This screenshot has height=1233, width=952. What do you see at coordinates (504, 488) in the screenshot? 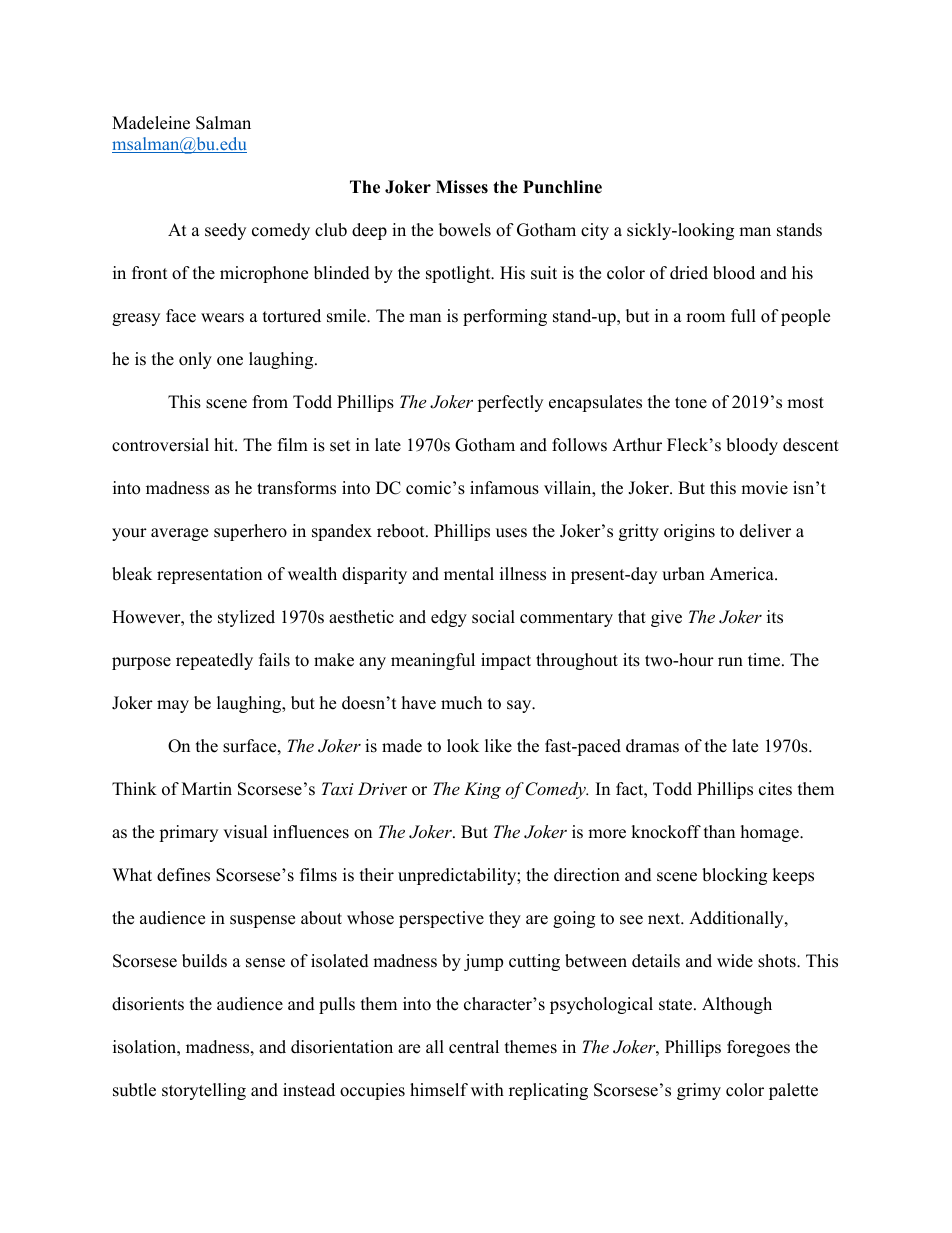
I see `infamous` at bounding box center [504, 488].
